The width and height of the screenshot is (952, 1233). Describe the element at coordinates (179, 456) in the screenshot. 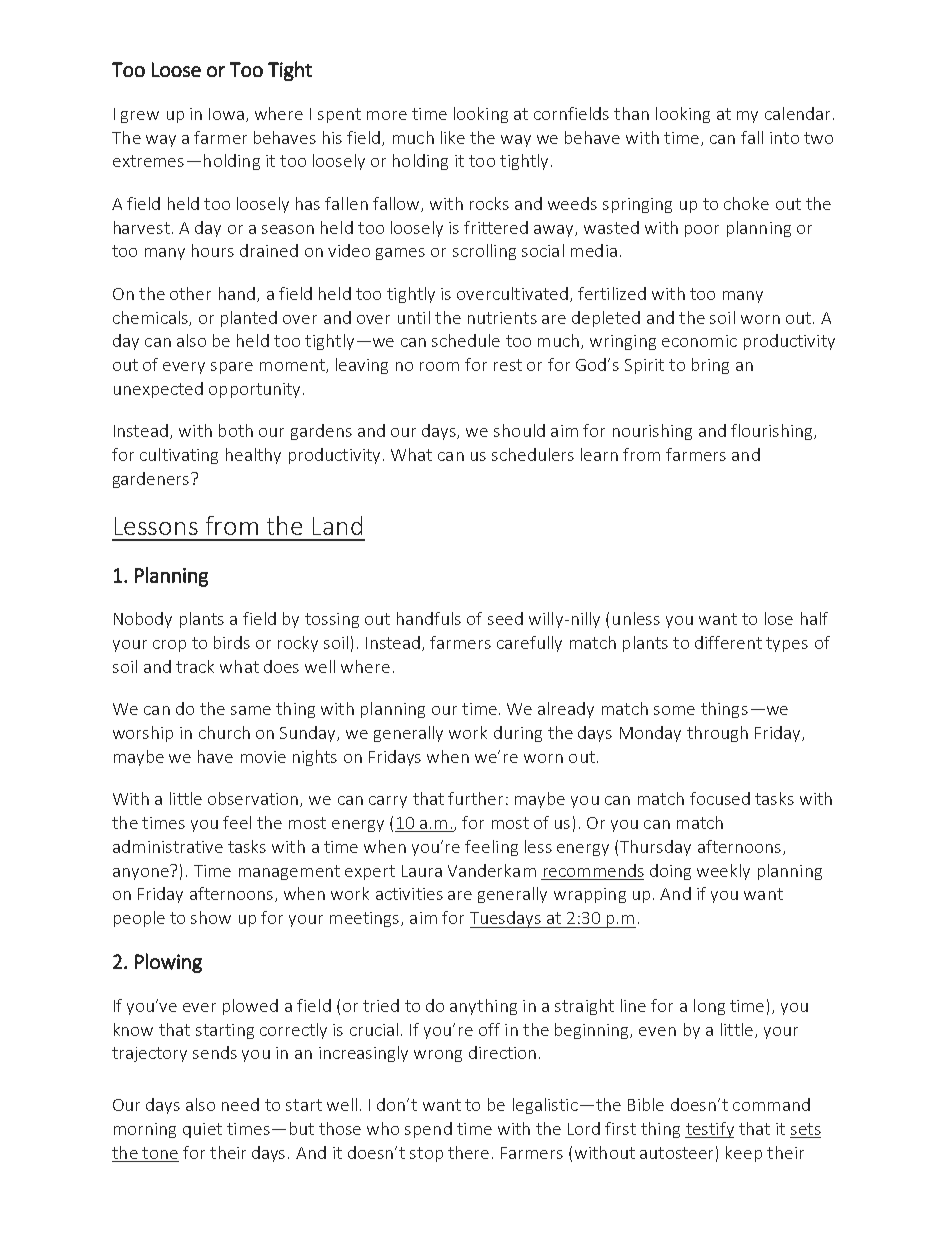

I see `cultivating` at that location.
